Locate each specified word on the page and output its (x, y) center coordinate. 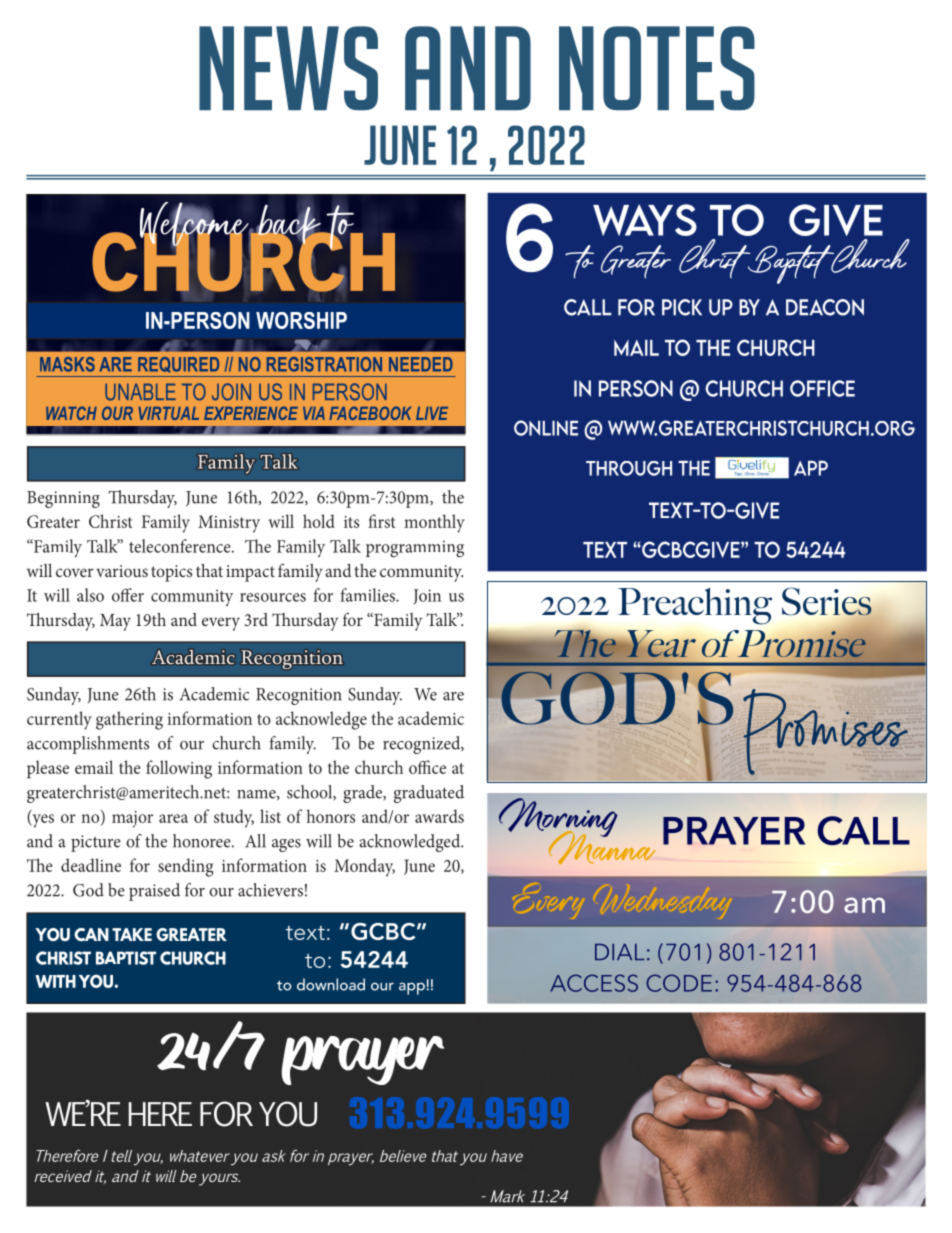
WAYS (645, 220)
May (115, 622)
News (288, 68)
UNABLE (140, 392)
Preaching (695, 606)
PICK (682, 307)
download (331, 984)
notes (657, 68)
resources (273, 597)
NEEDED (421, 364)
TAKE (132, 934)
